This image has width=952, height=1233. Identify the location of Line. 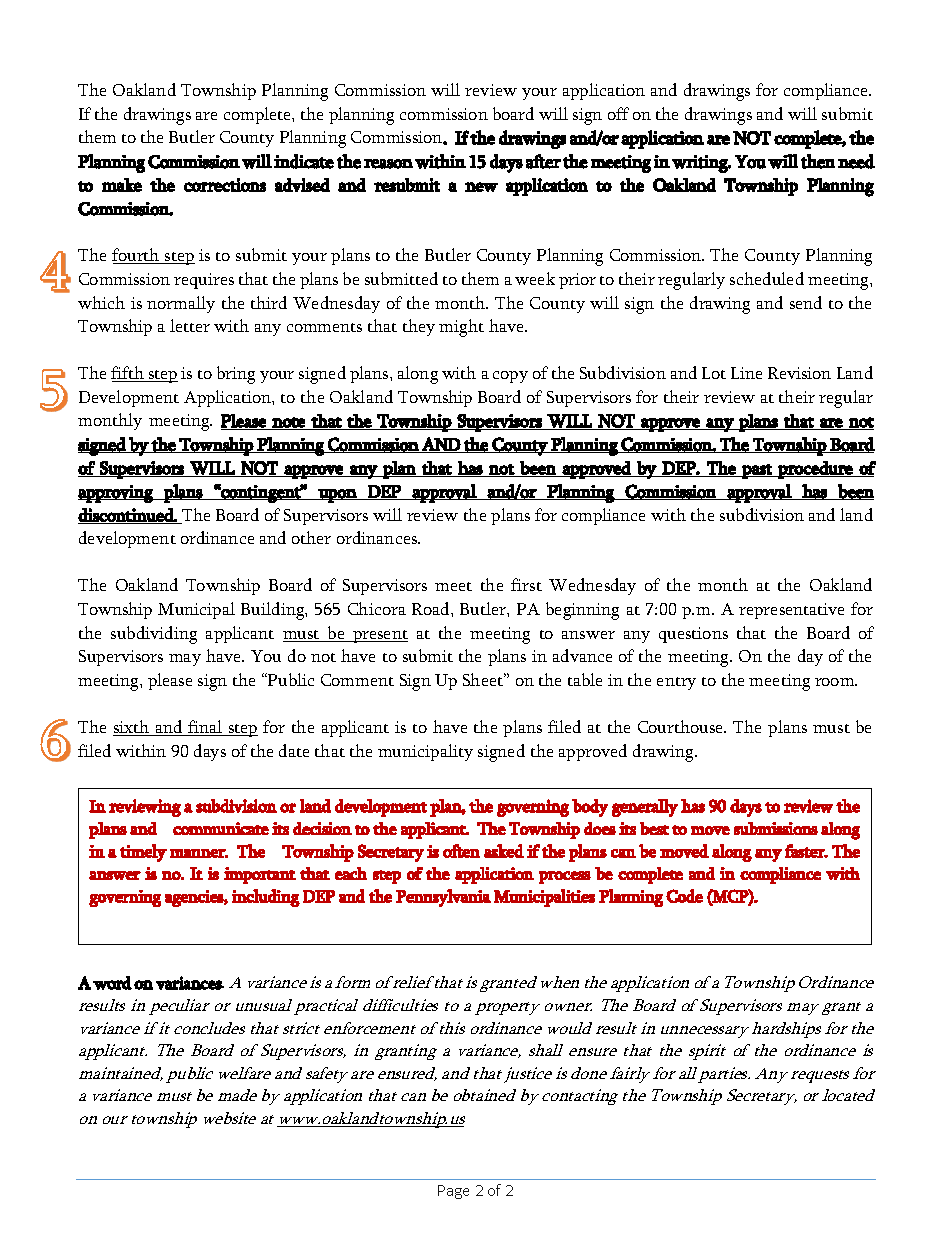
(746, 373).
